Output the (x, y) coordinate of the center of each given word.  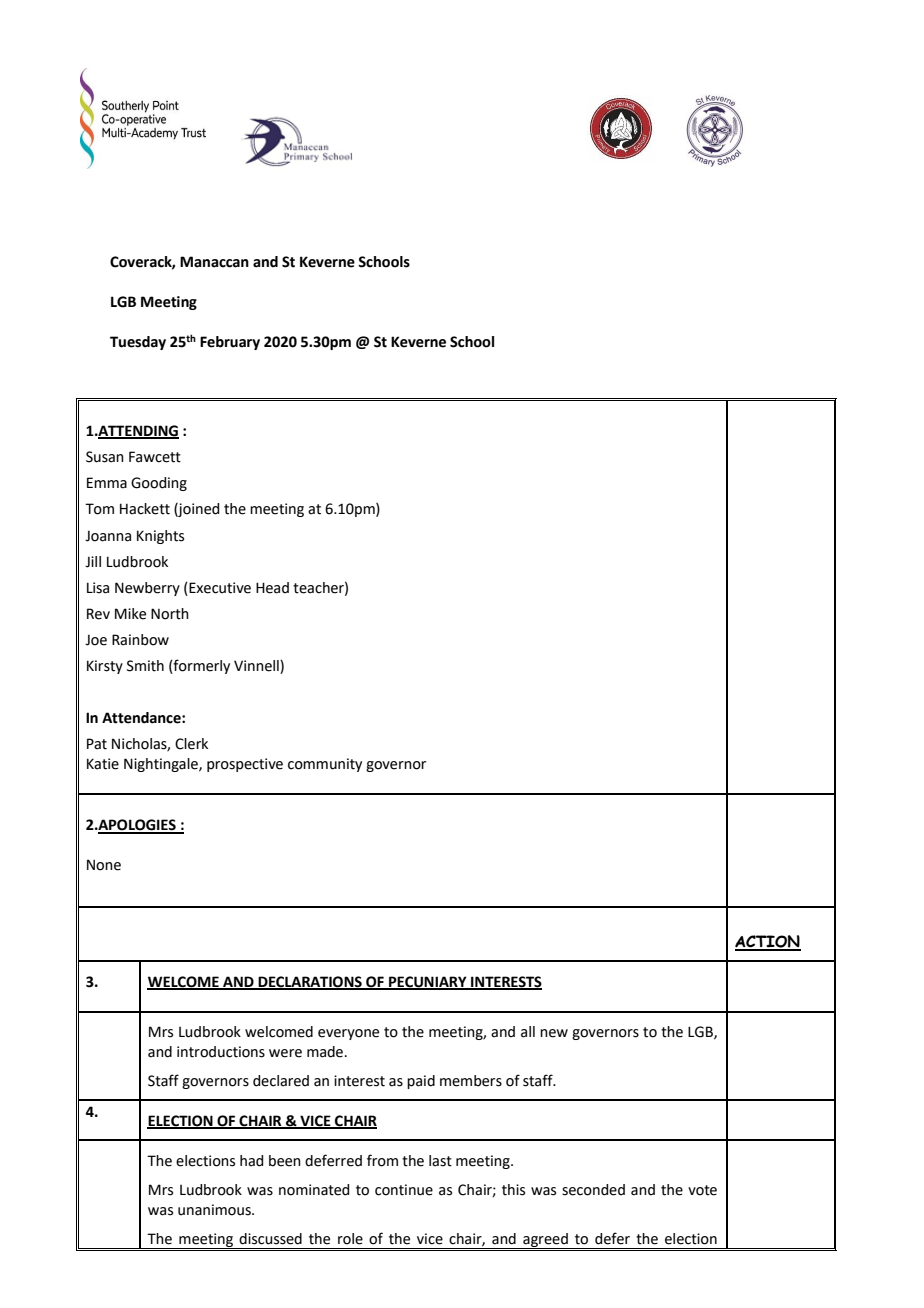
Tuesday (138, 343)
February (230, 343)
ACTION (768, 942)
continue (404, 1190)
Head (272, 588)
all (528, 1032)
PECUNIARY (428, 982)
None (104, 865)
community (325, 765)
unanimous (215, 1210)
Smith (145, 666)
